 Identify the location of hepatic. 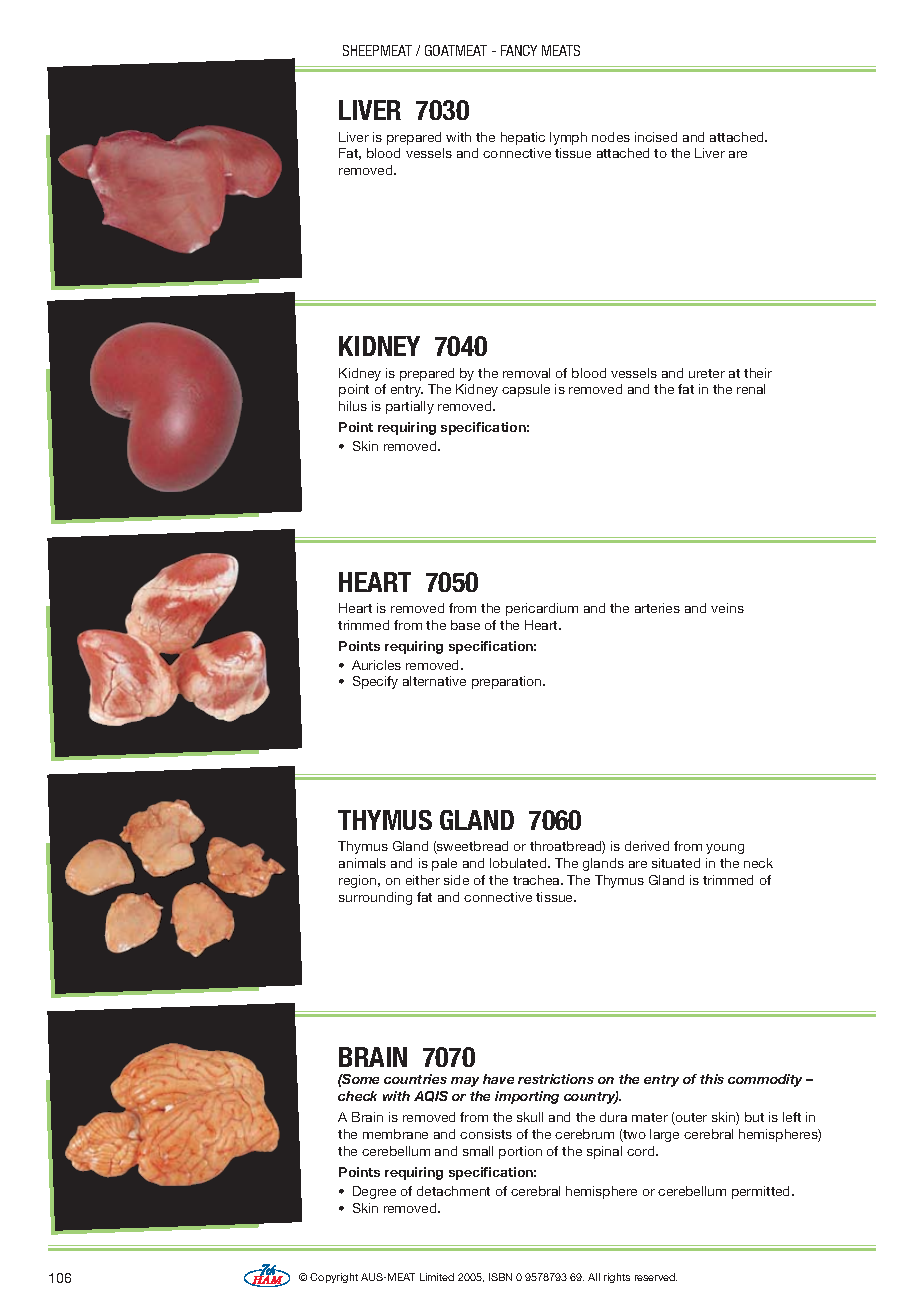
(523, 138).
